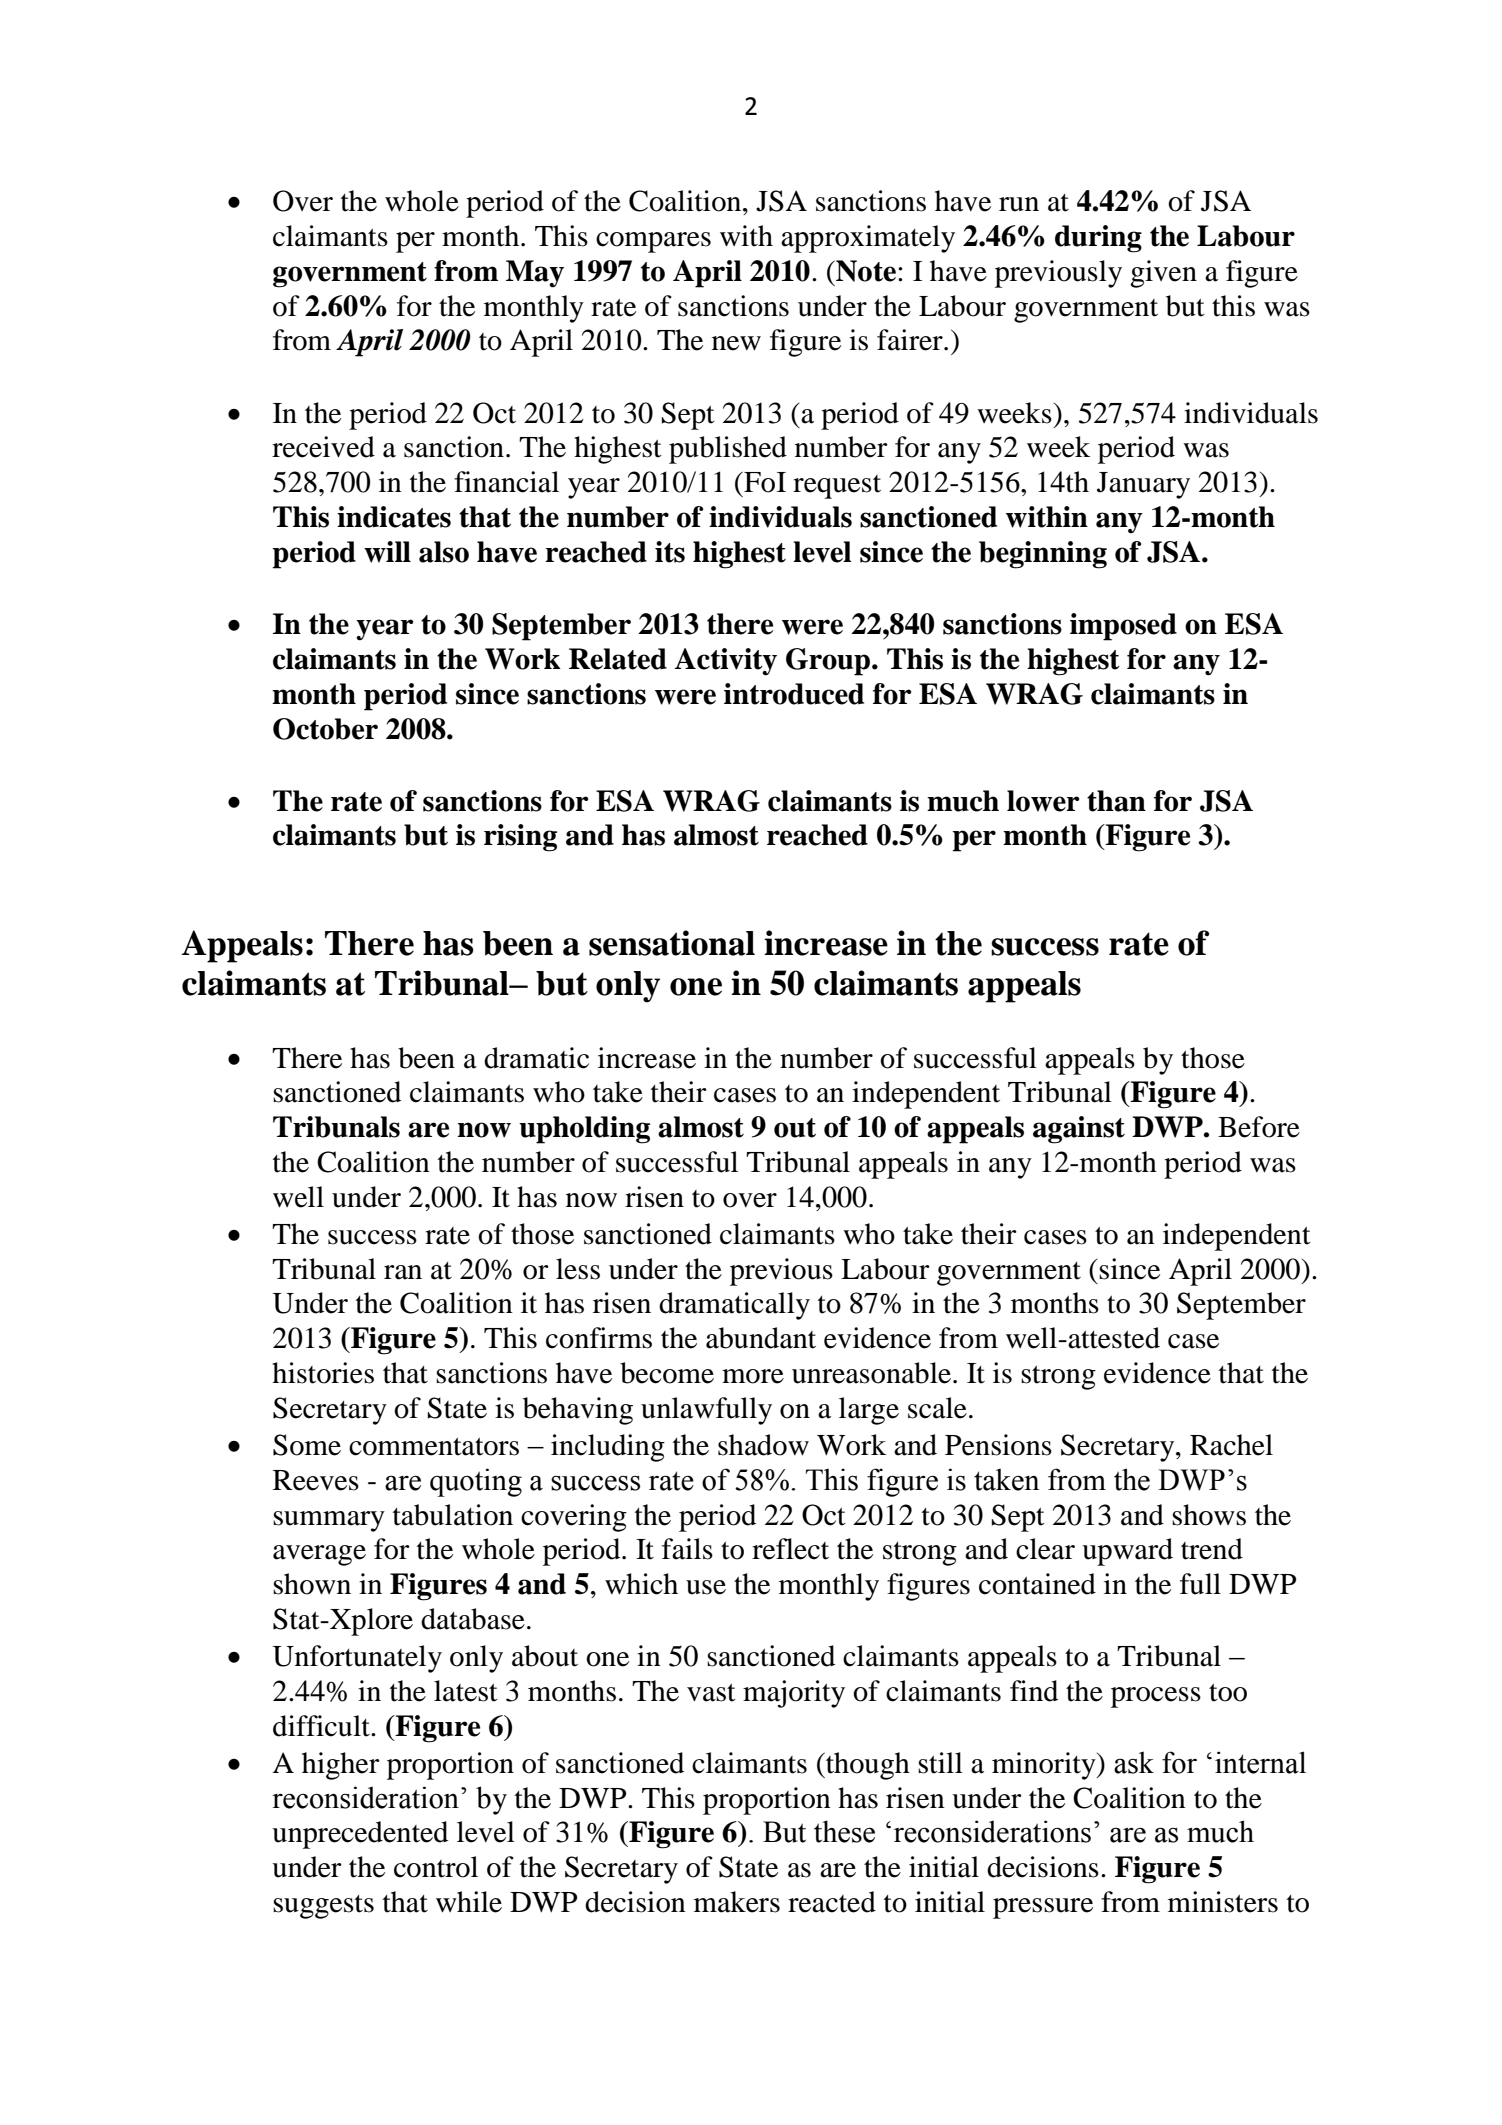 The width and height of the screenshot is (1502, 2125). Describe the element at coordinates (865, 271) in the screenshot. I see `Note` at that location.
